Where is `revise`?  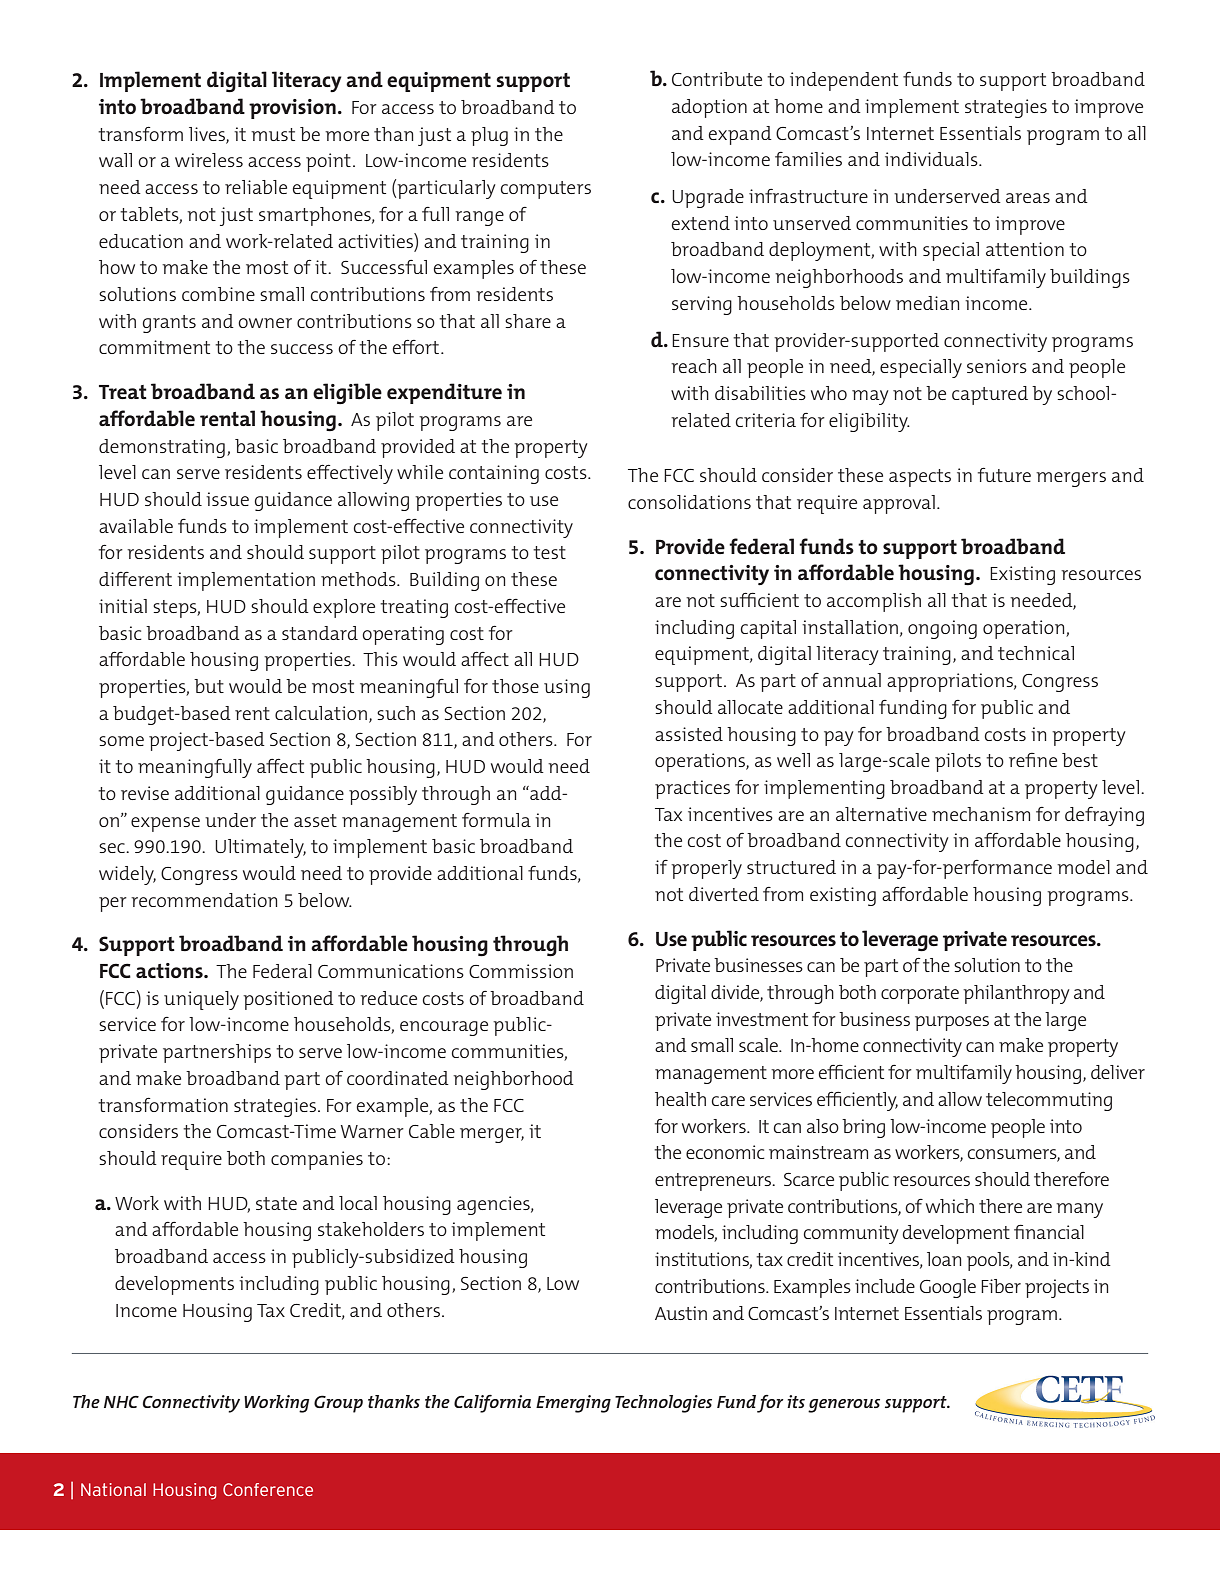 revise is located at coordinates (145, 793).
